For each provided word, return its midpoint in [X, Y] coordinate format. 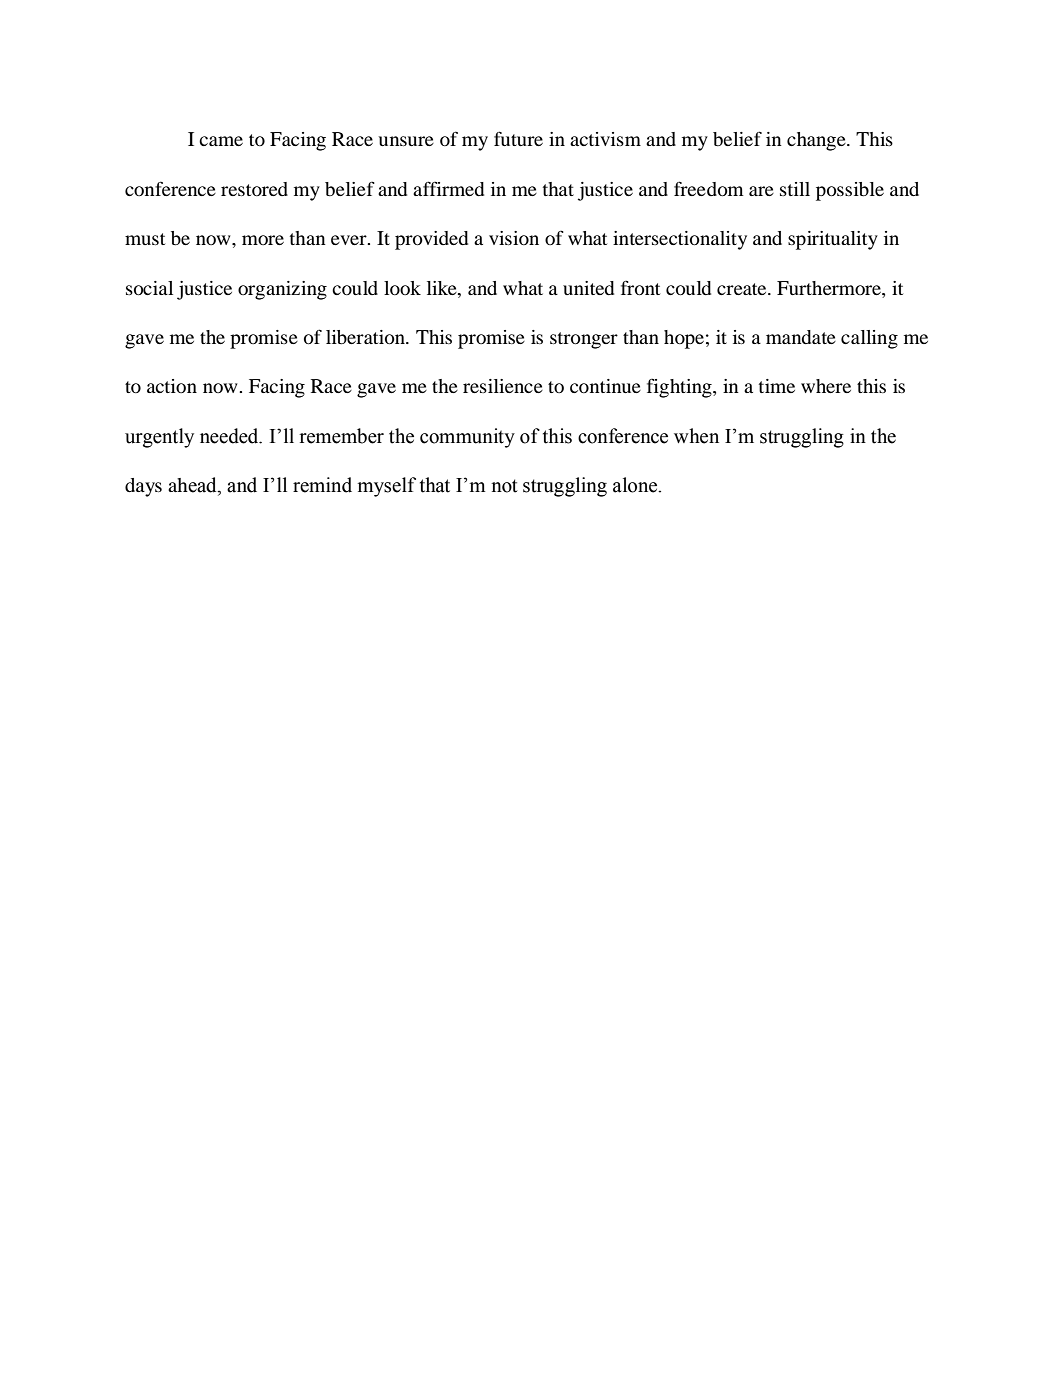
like [443, 288]
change [817, 141]
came [221, 141]
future [518, 138]
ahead [193, 486]
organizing [282, 290]
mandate [801, 337]
